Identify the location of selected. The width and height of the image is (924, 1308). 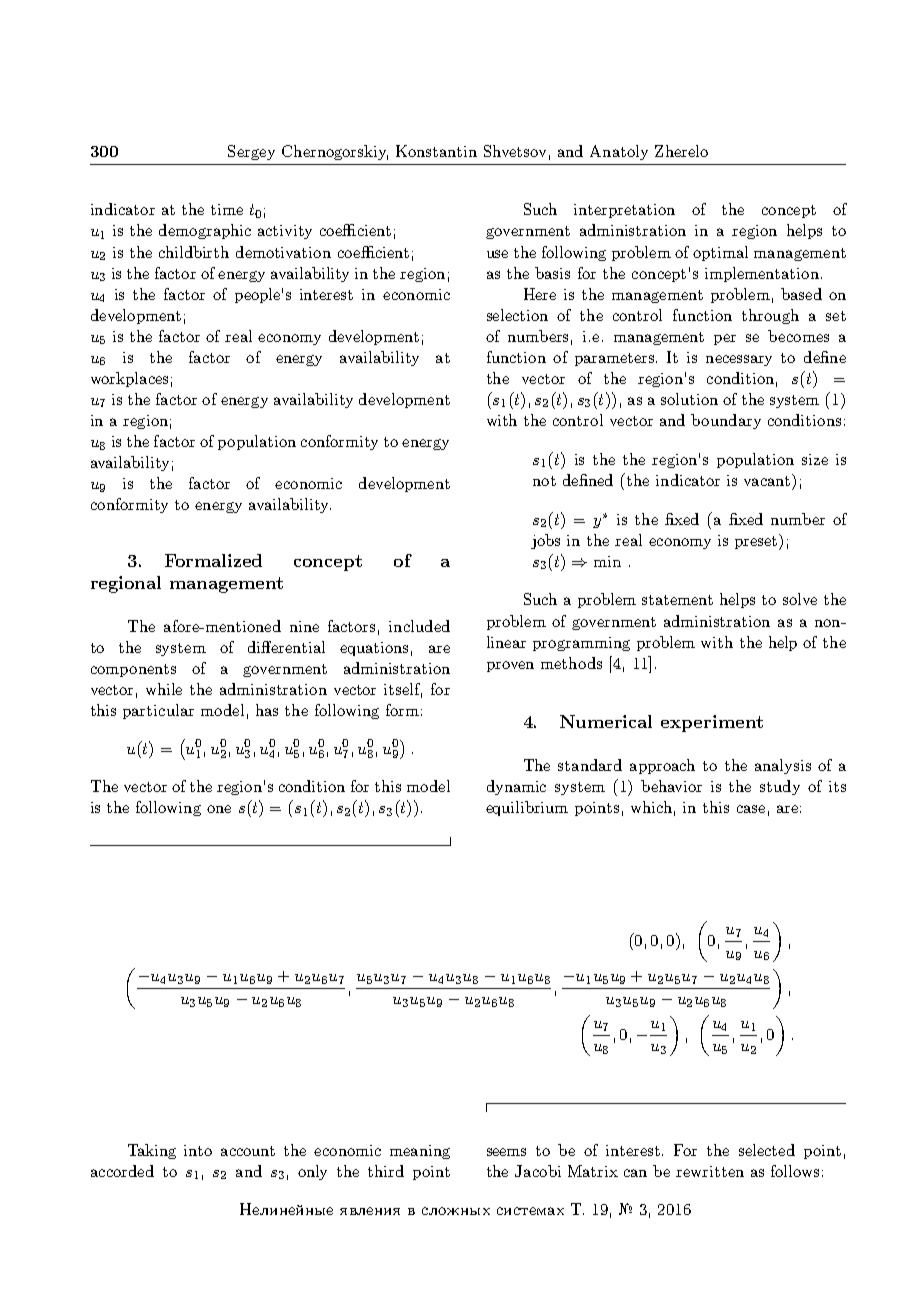
(767, 1150).
